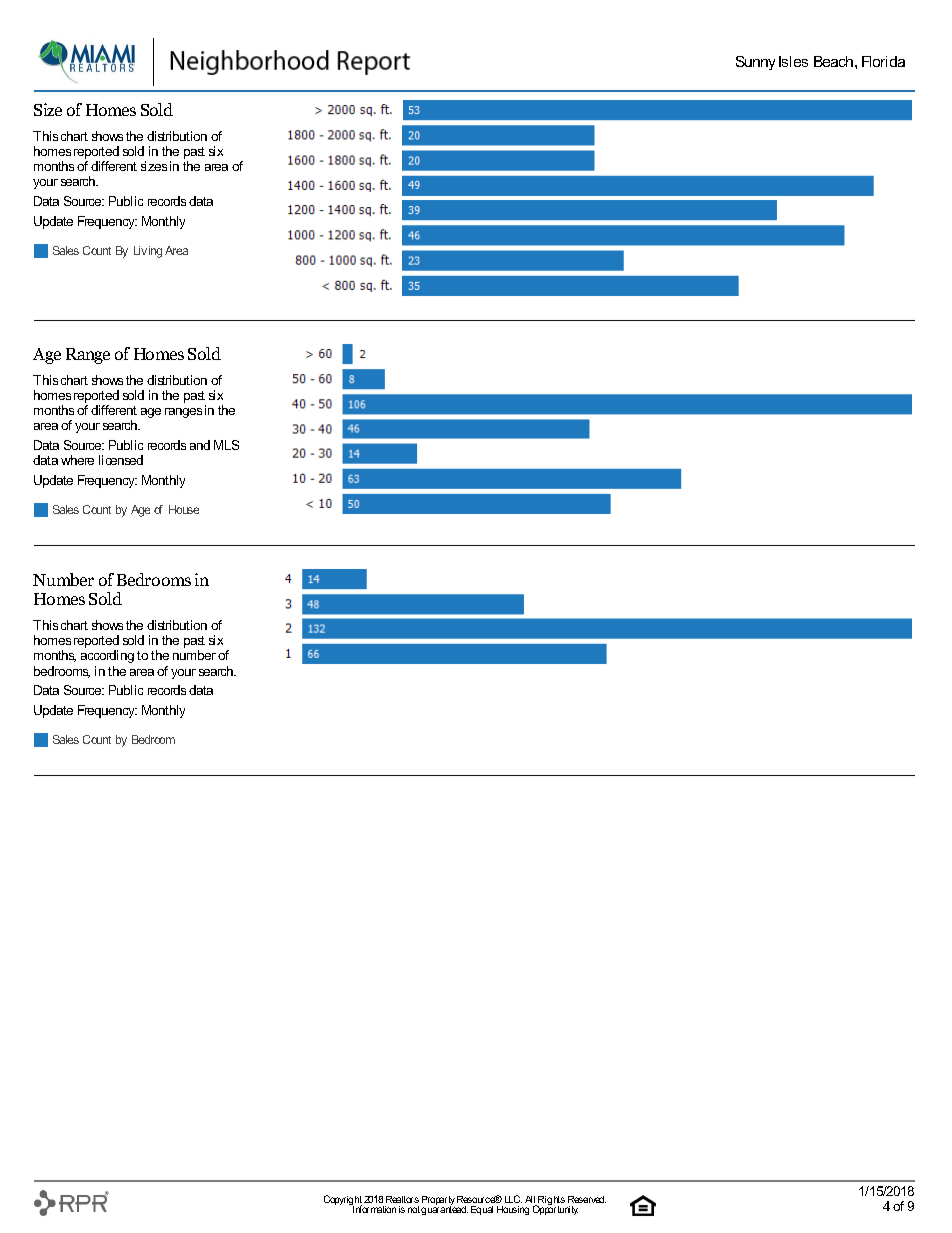  Describe the element at coordinates (531, 1201) in the document. I see `All` at that location.
